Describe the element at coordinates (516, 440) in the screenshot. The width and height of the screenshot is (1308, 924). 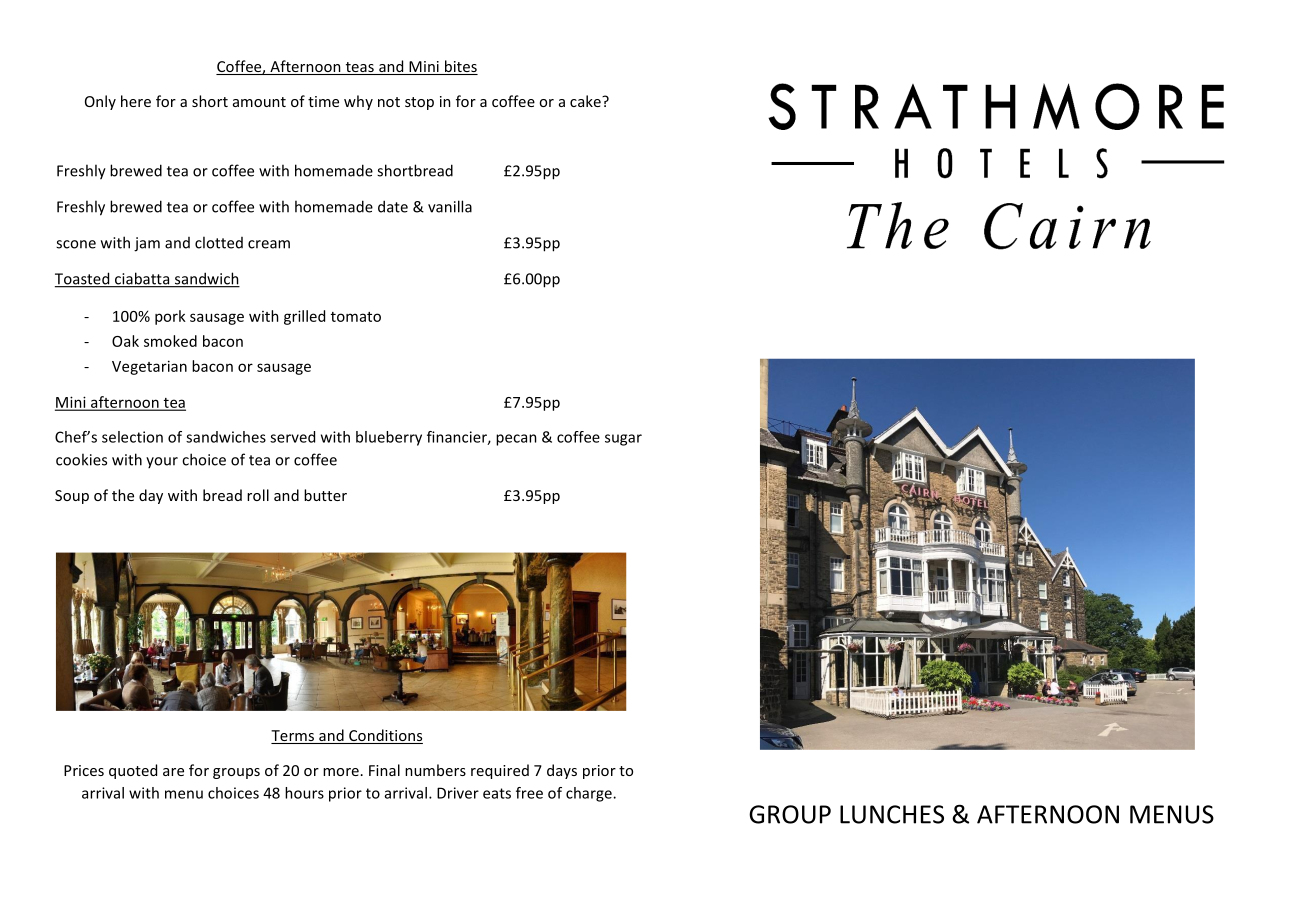
I see `pecan` at that location.
